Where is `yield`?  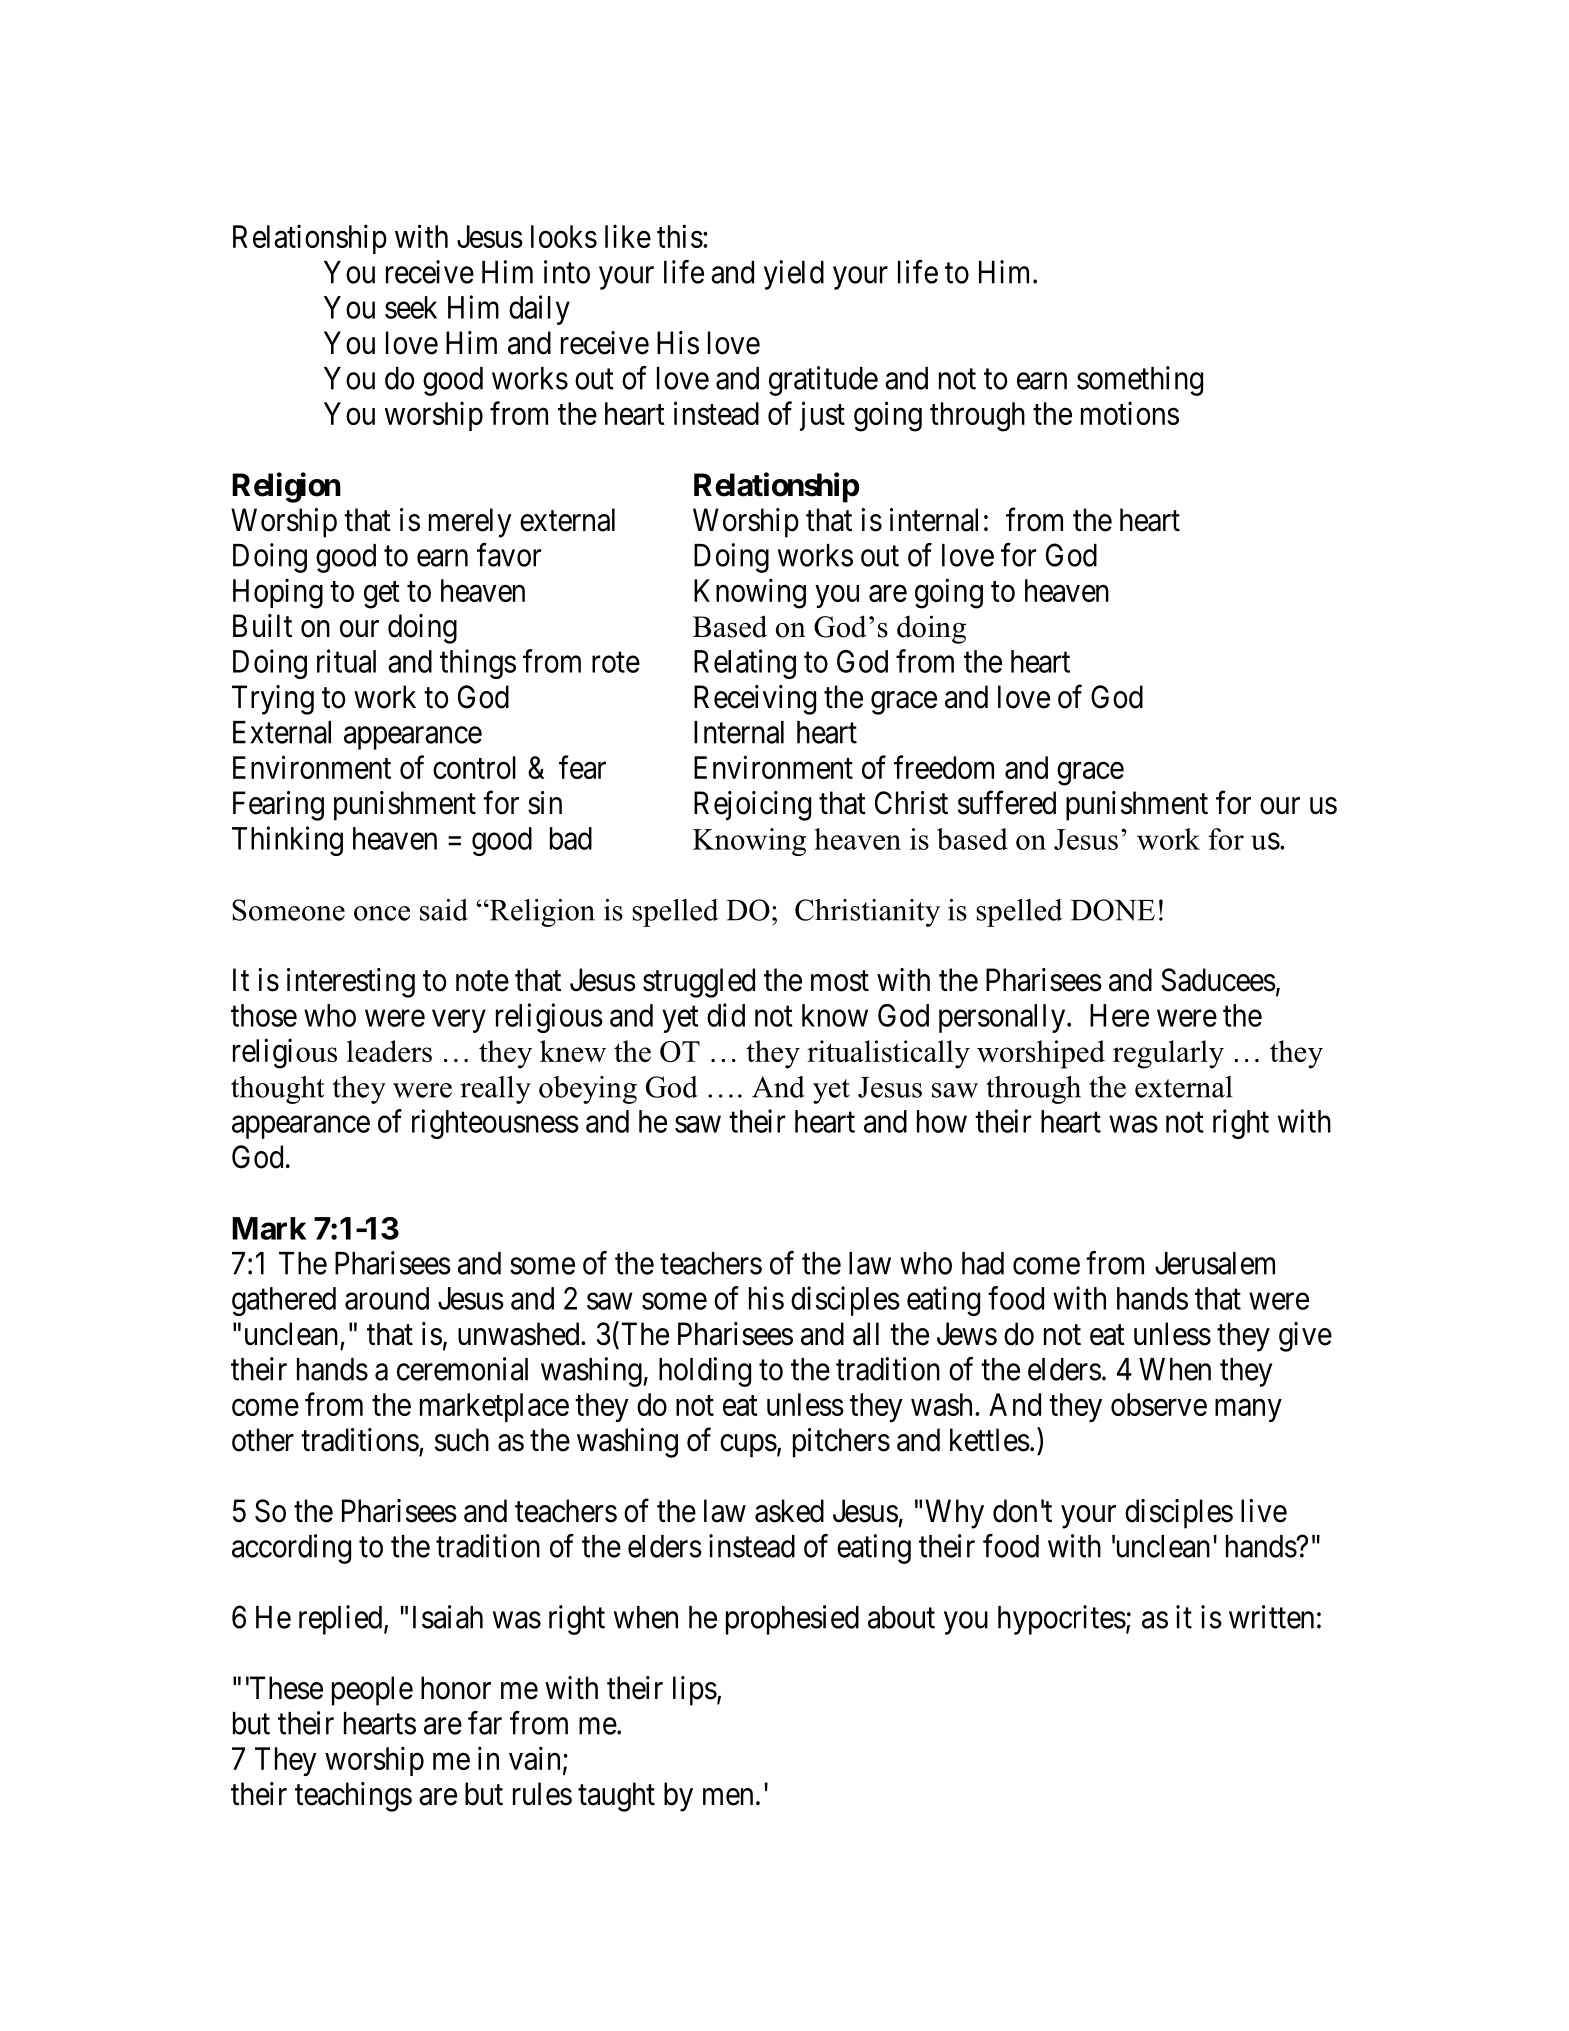
yield is located at coordinates (794, 275).
